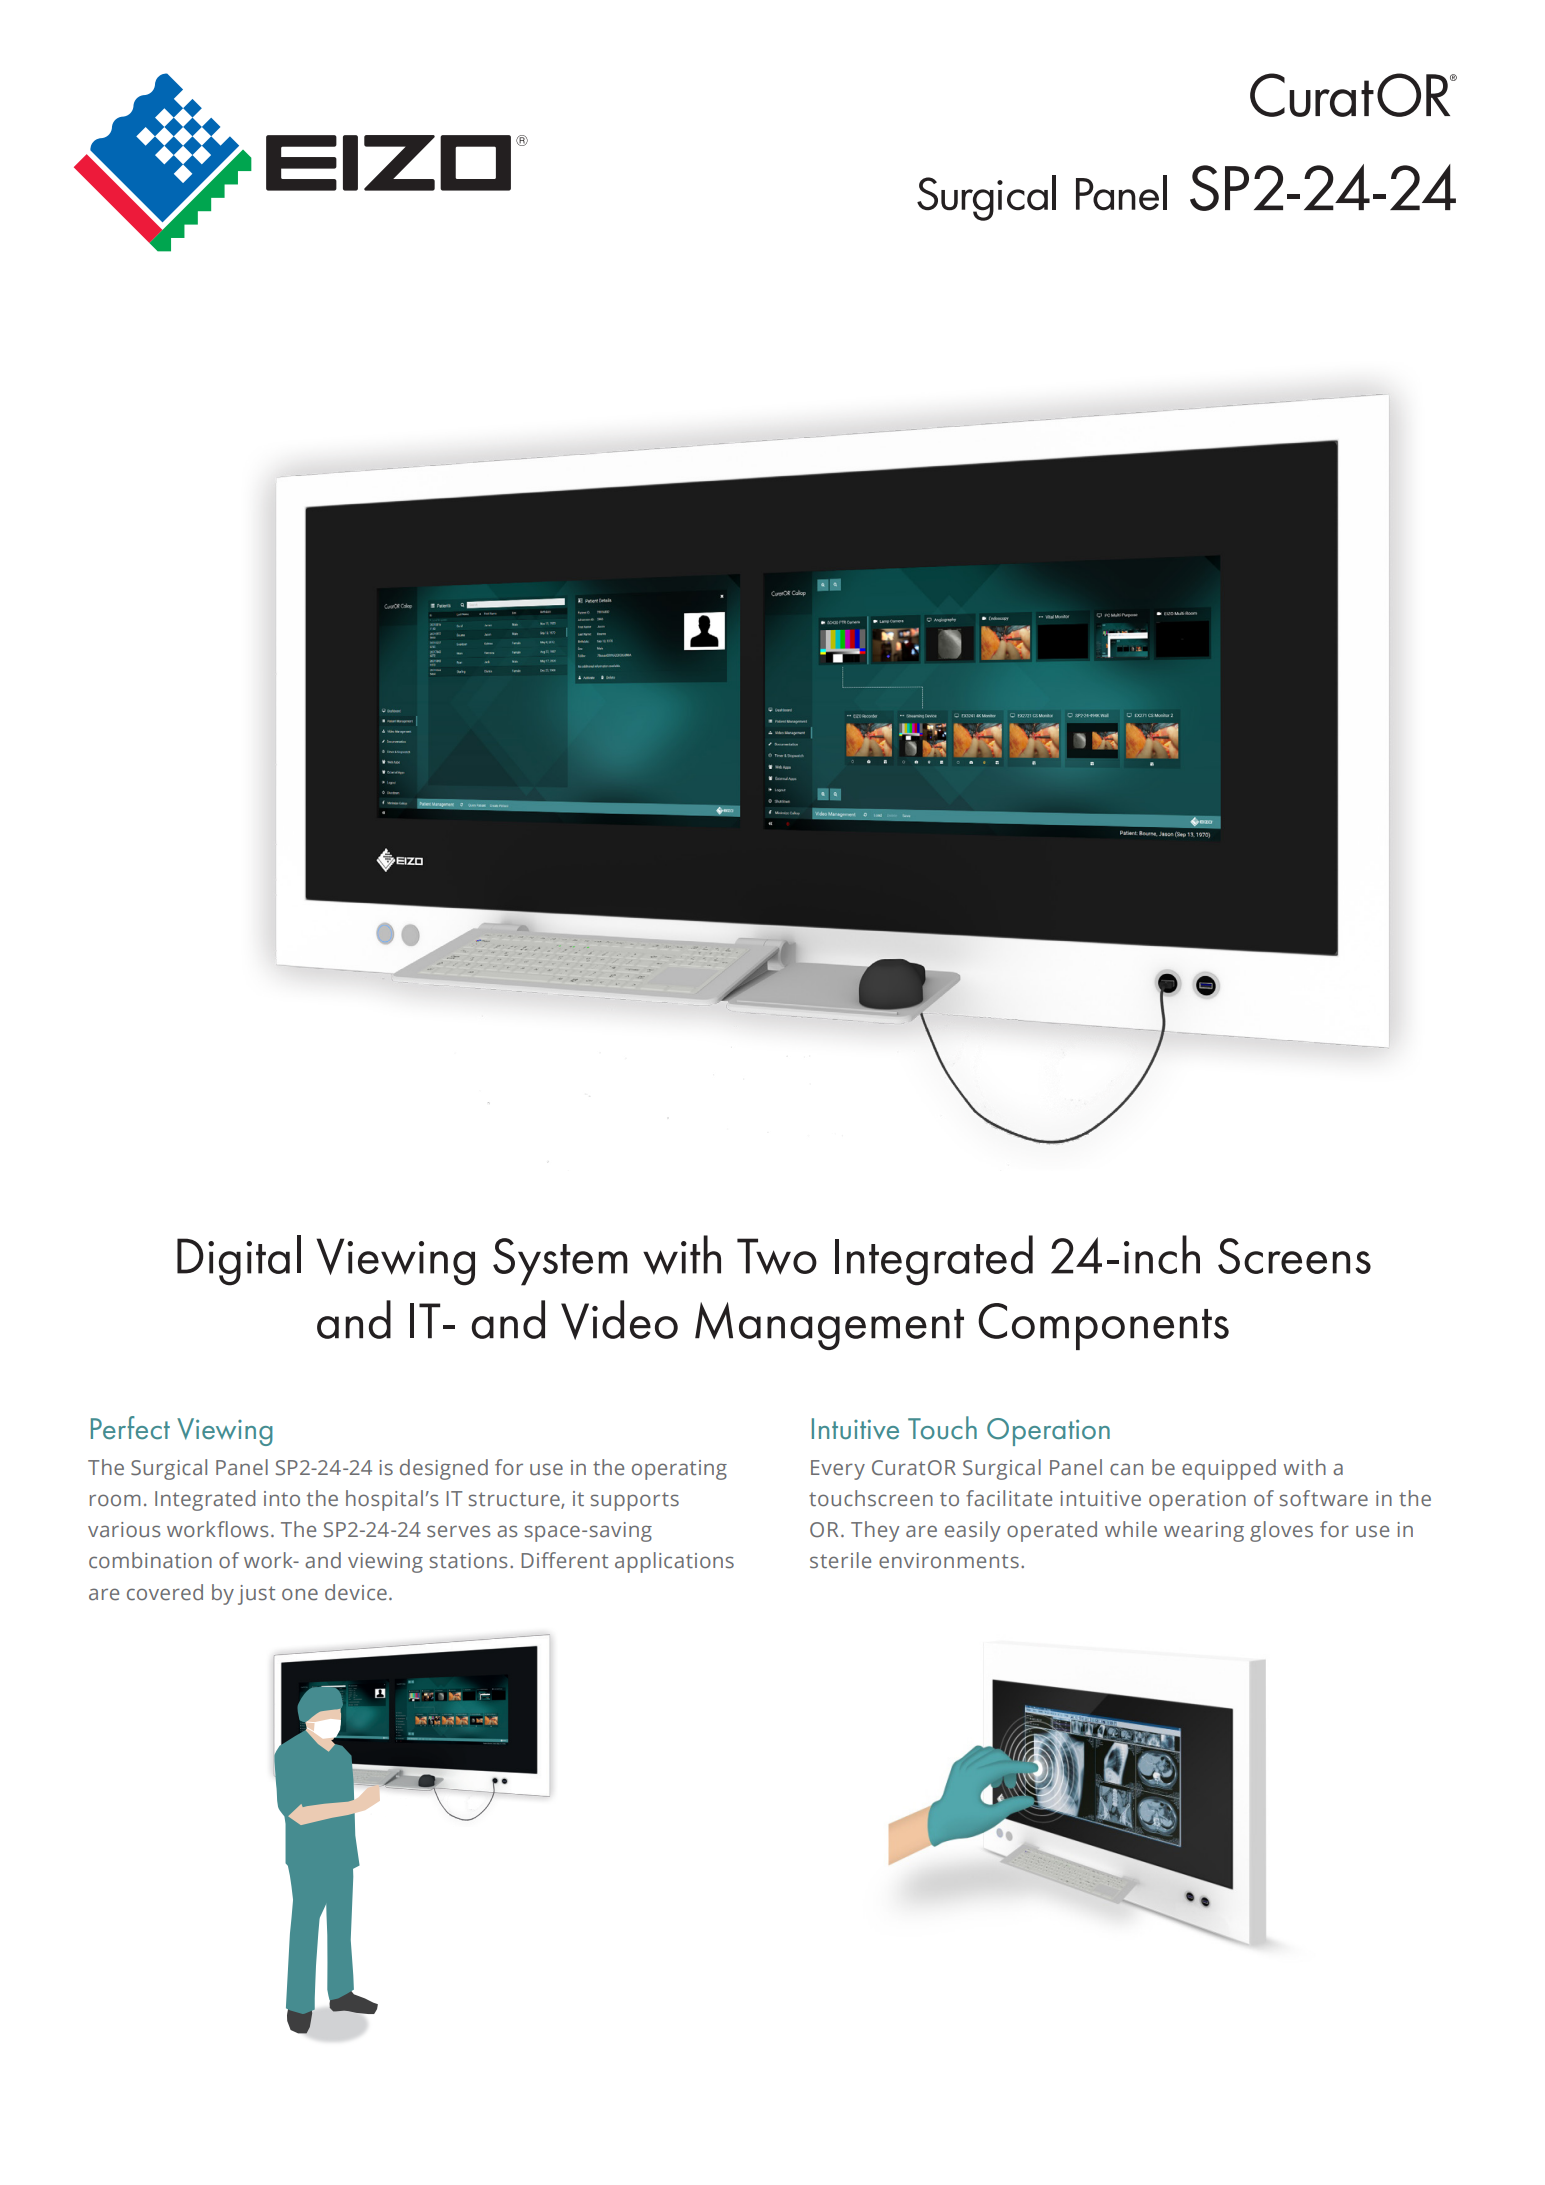  Describe the element at coordinates (239, 1260) in the page. I see `Digital` at that location.
